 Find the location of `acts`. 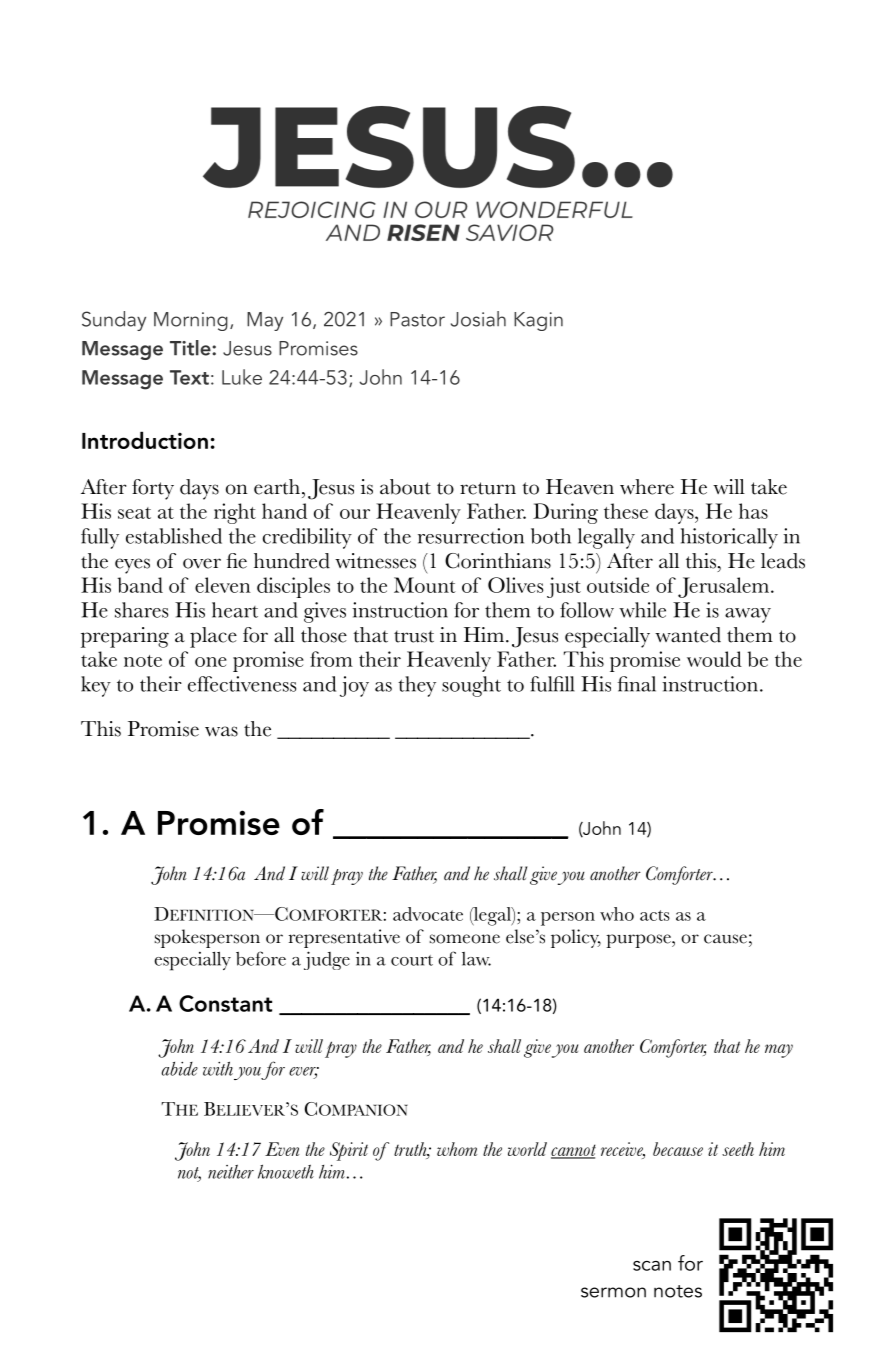

acts is located at coordinates (655, 915).
